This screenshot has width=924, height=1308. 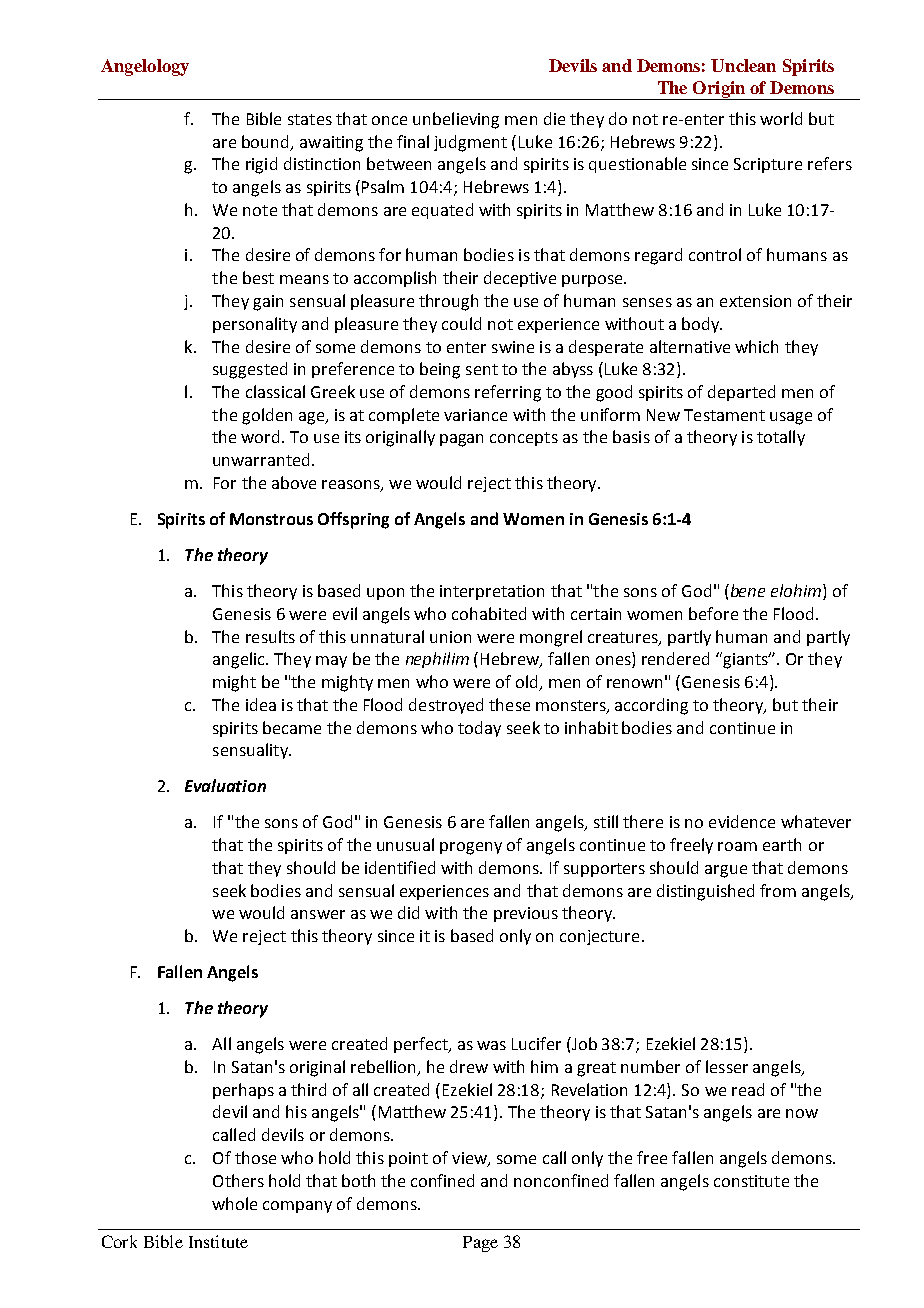 I want to click on pagan, so click(x=461, y=440).
